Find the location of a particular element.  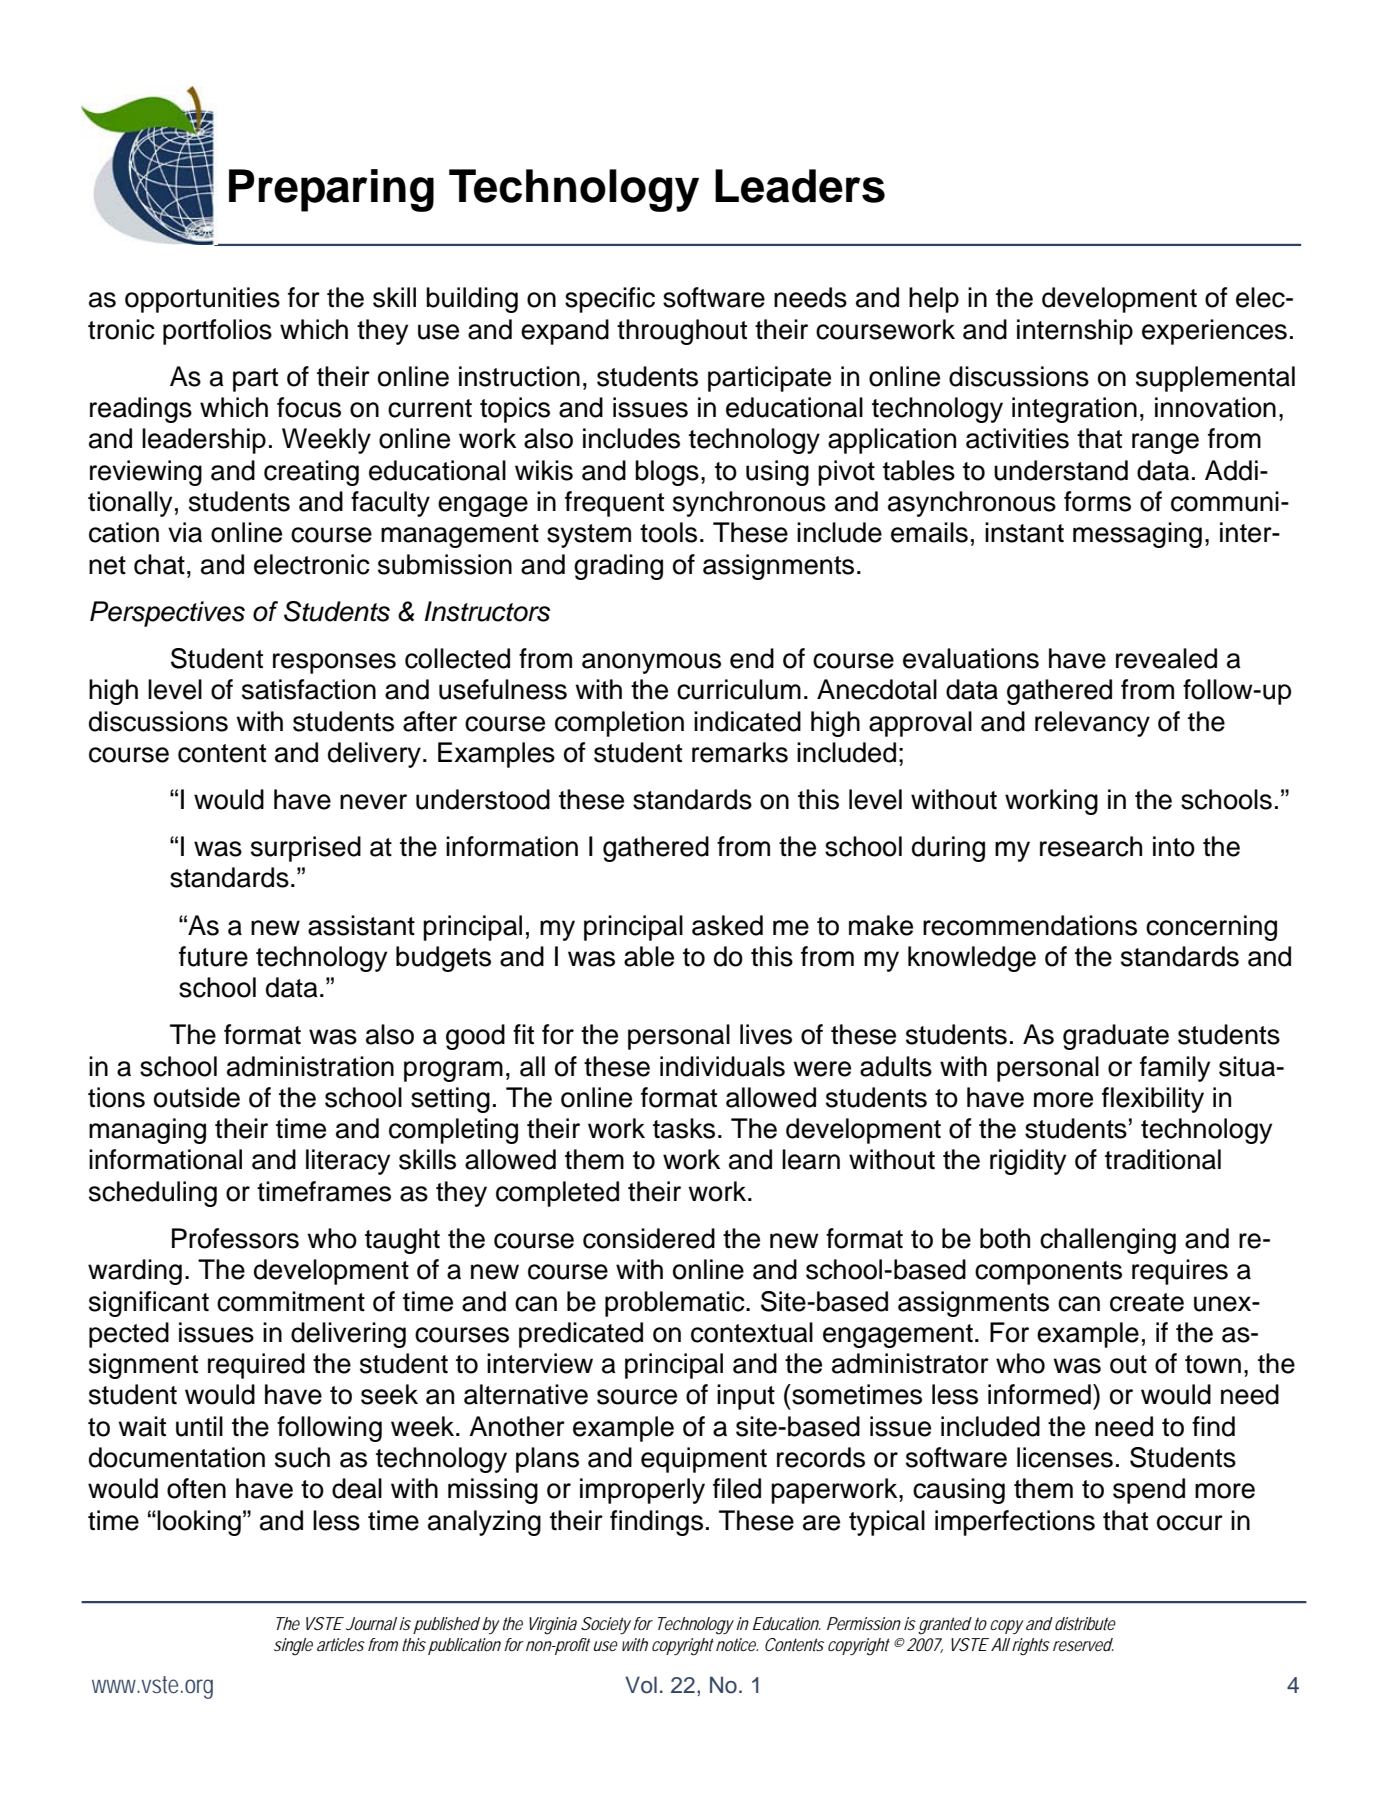

looking is located at coordinates (199, 1523).
